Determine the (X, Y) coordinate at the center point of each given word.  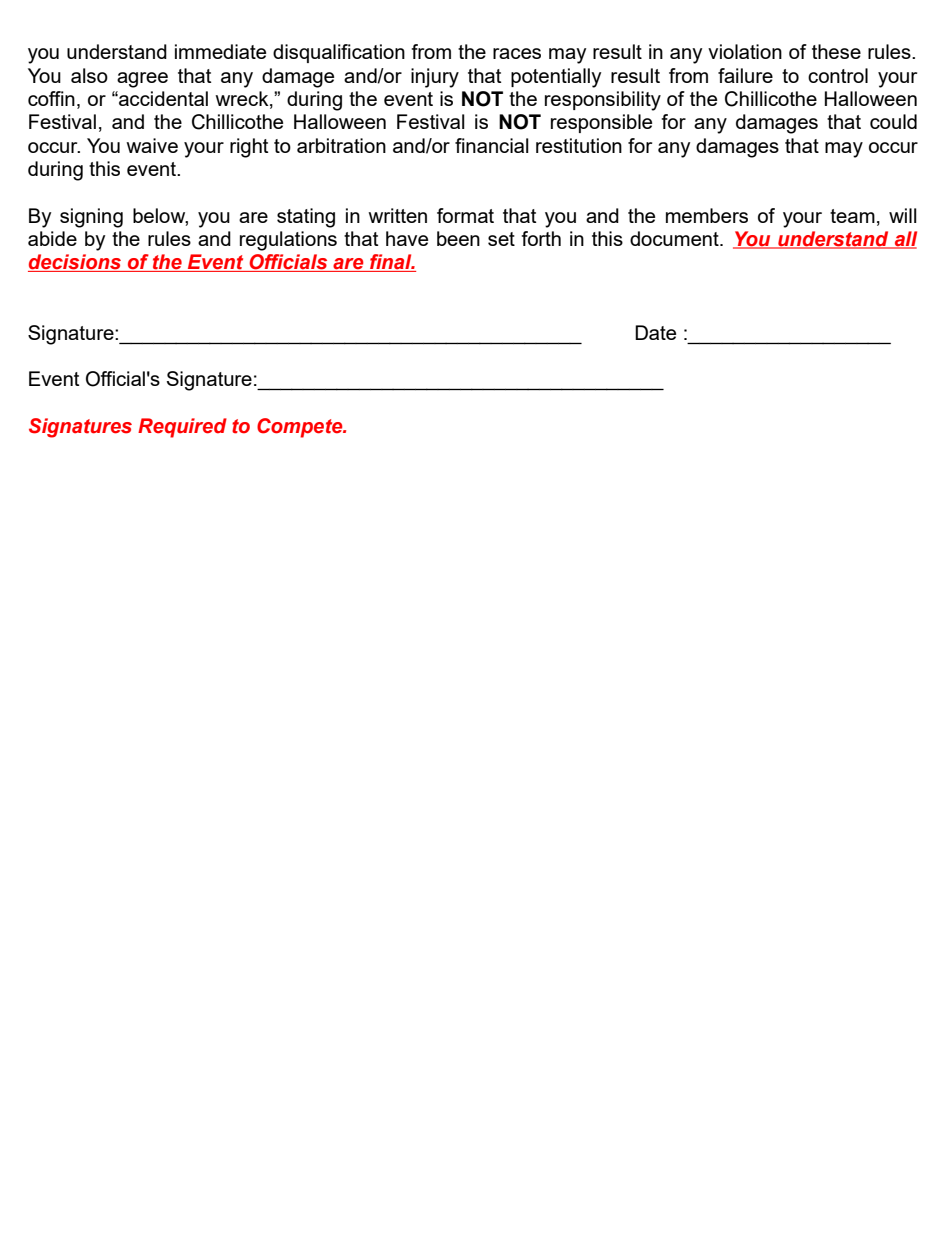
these (836, 51)
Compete (301, 428)
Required (182, 428)
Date (655, 332)
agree (142, 80)
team (852, 216)
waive (152, 145)
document (675, 238)
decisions (75, 263)
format (465, 215)
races (517, 53)
